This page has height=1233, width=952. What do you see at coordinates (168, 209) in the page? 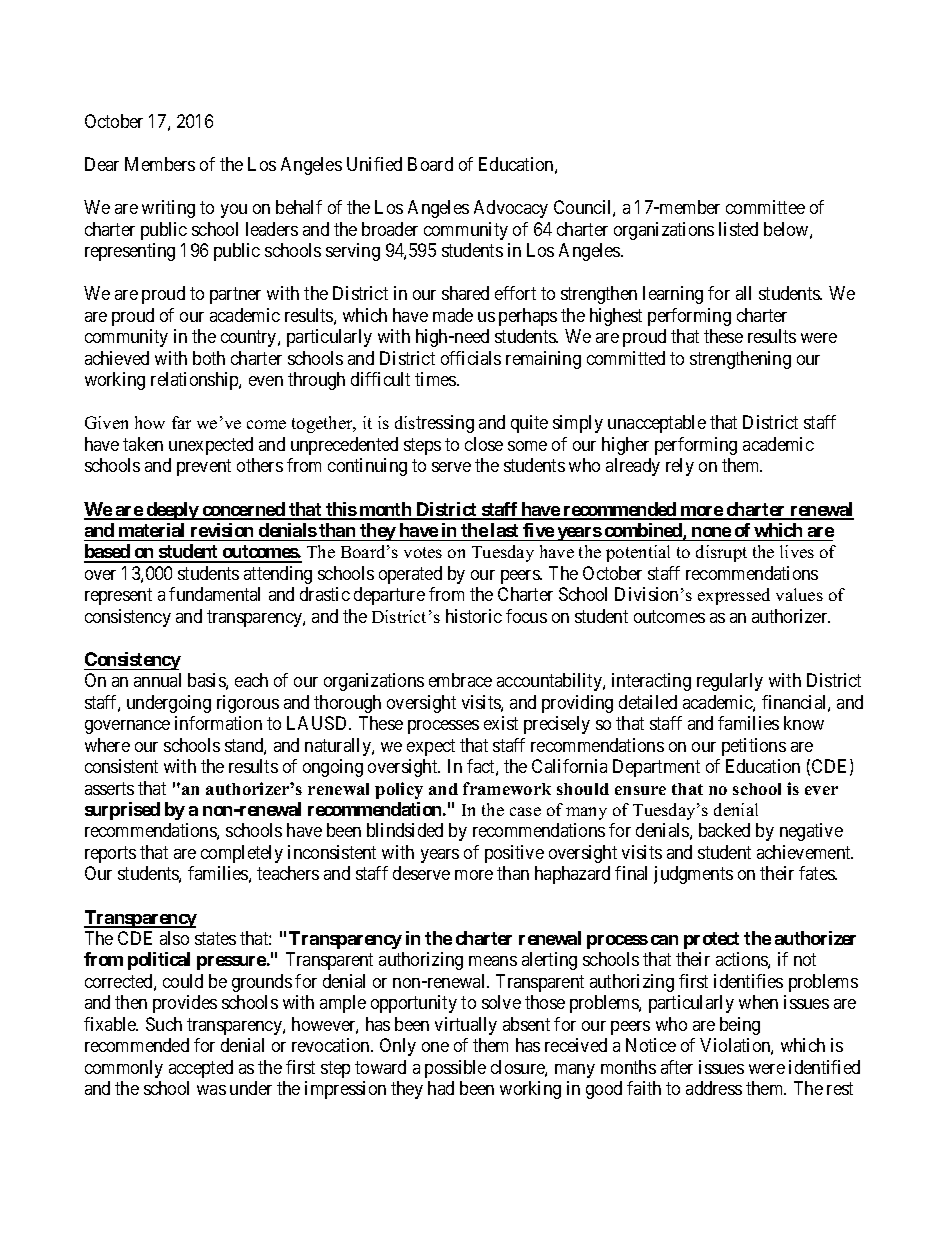
I see `writing` at bounding box center [168, 209].
